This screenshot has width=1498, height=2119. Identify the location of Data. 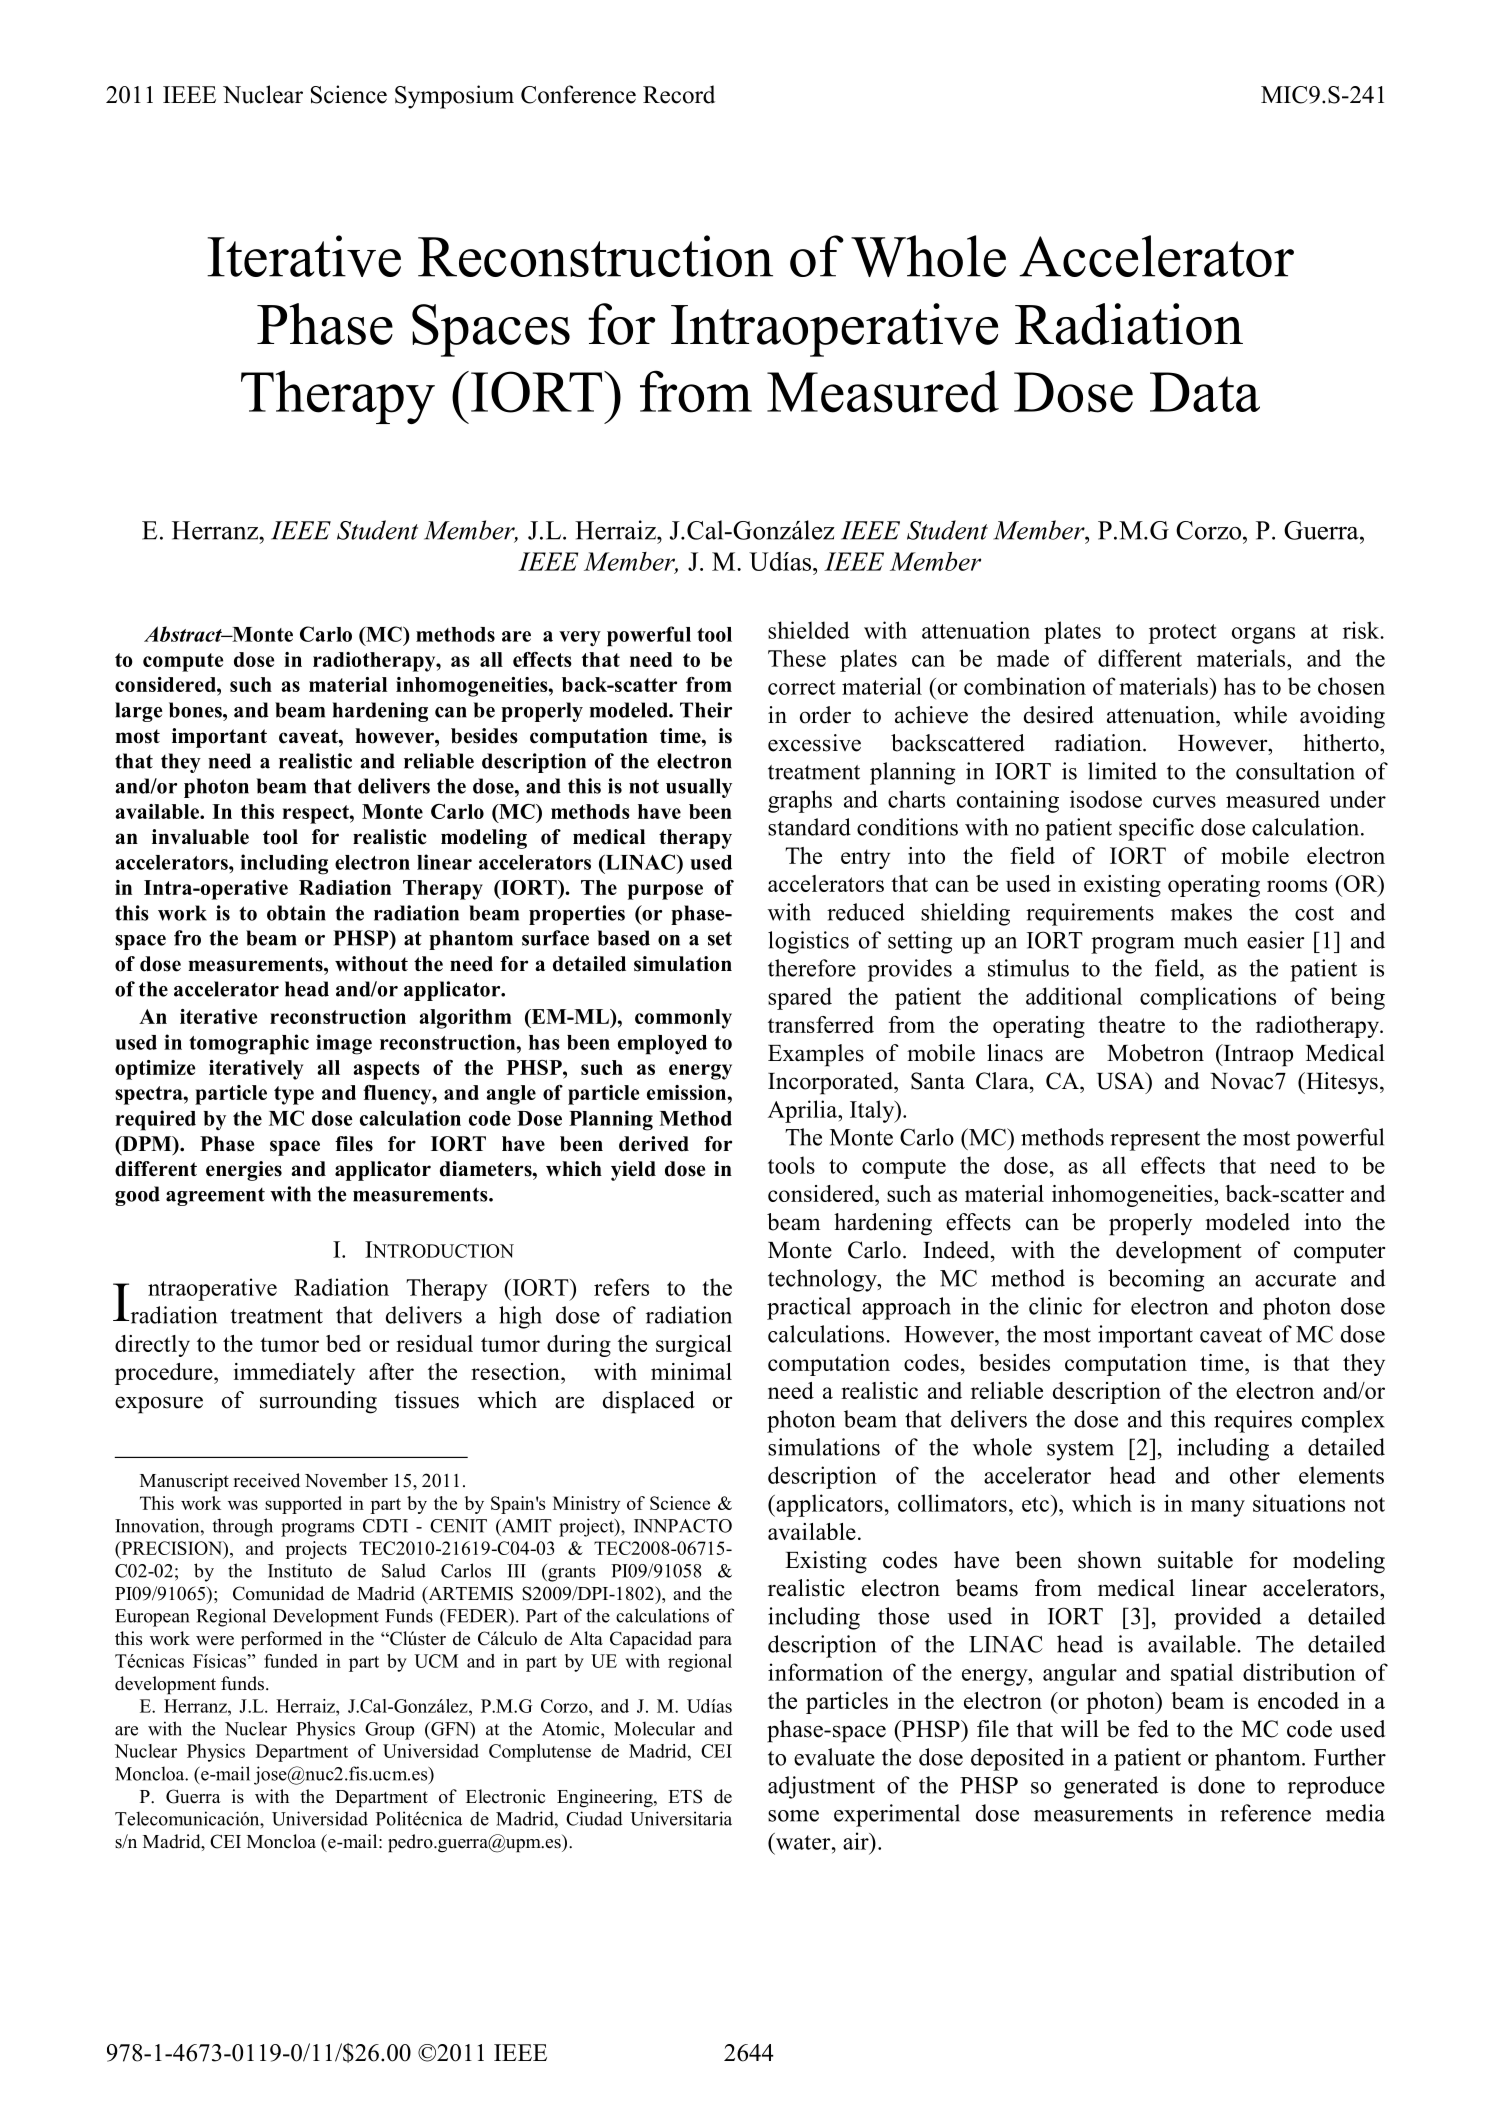
(1205, 392).
